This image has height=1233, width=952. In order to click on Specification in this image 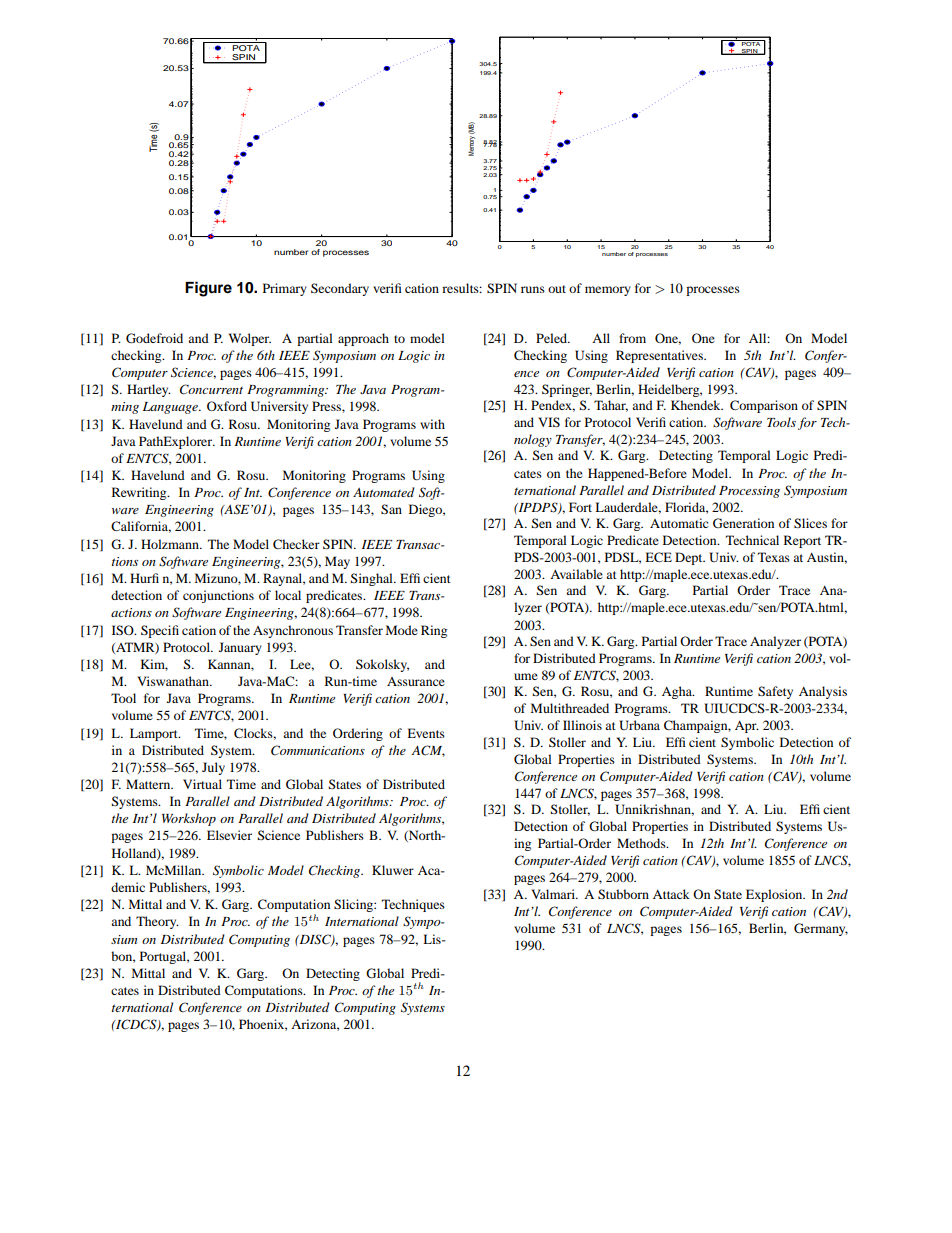, I will do `click(178, 631)`.
